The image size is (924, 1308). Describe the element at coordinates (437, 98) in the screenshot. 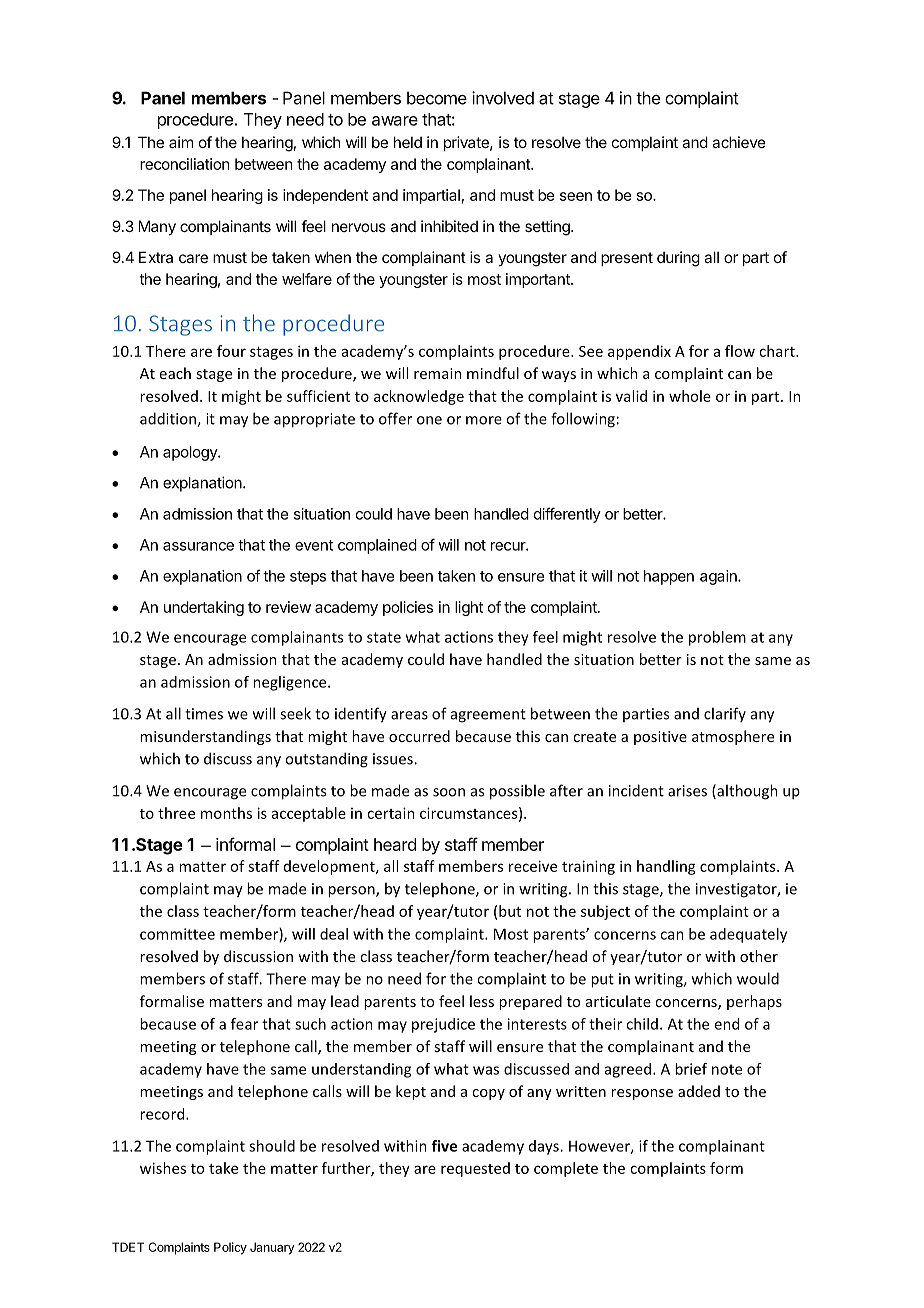

I see `become` at that location.
